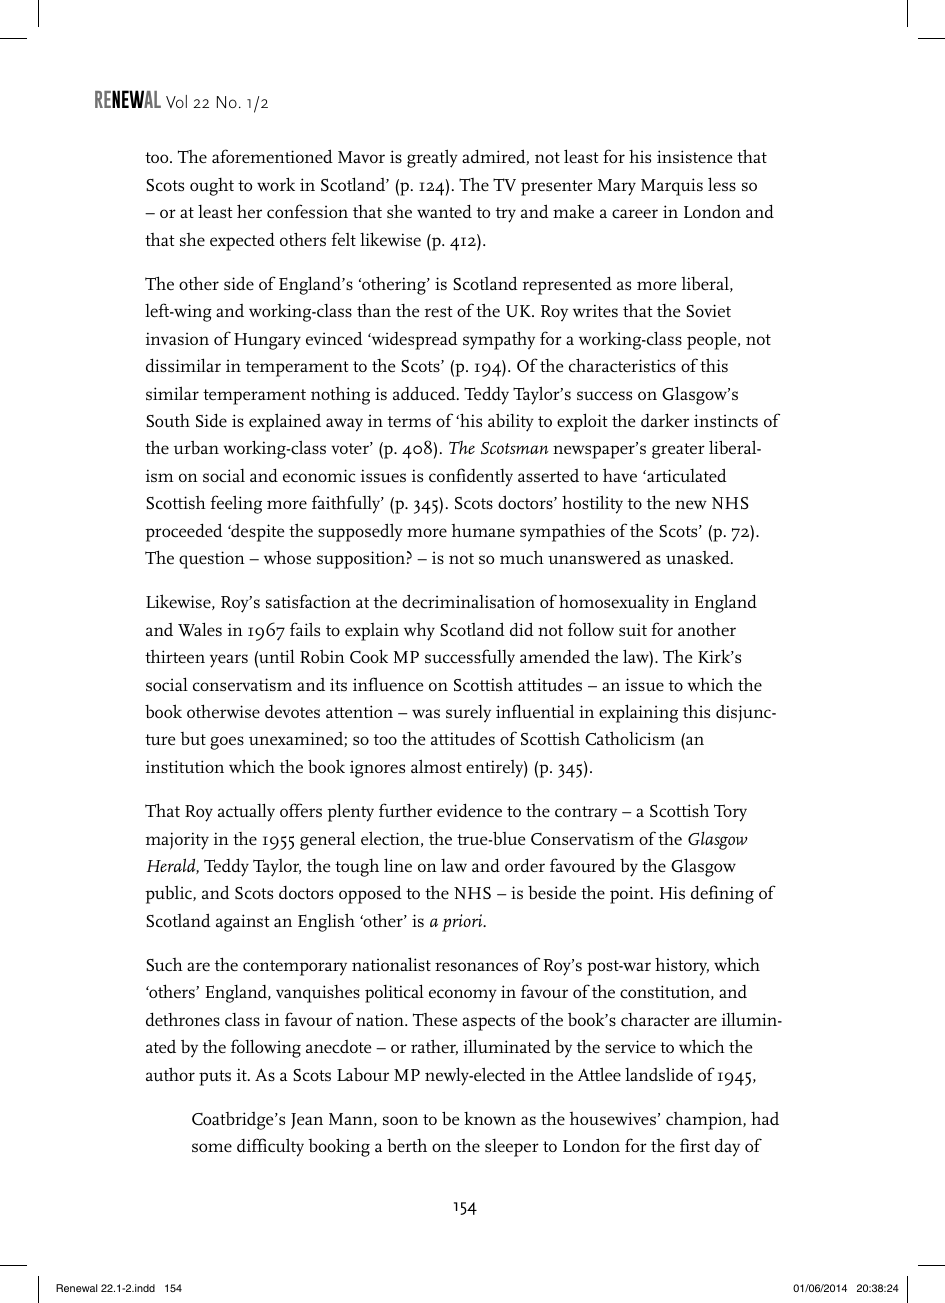 This screenshot has height=1303, width=945. What do you see at coordinates (212, 1147) in the screenshot?
I see `some` at bounding box center [212, 1147].
